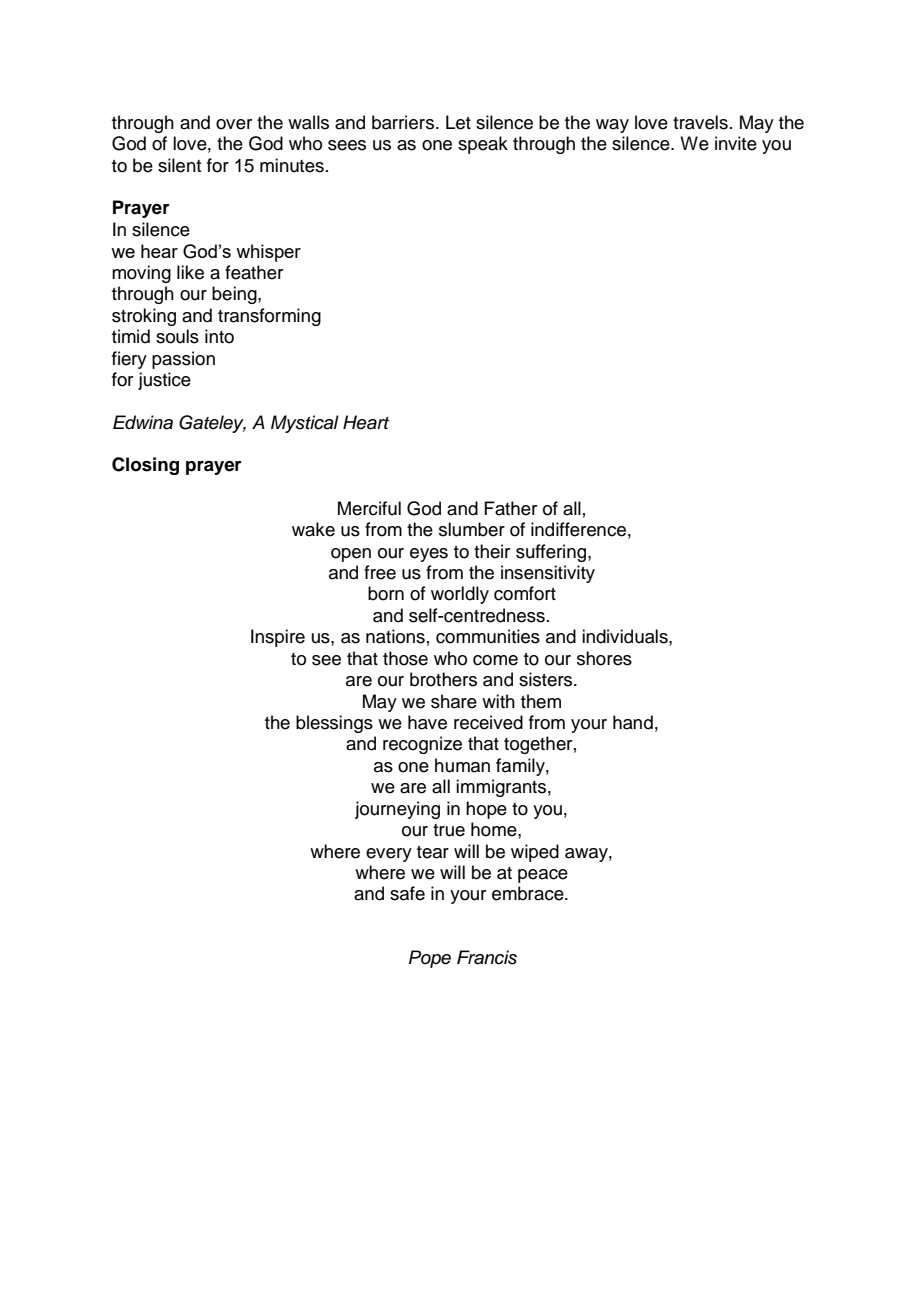 The height and width of the page is (1307, 924). I want to click on justice, so click(164, 381).
